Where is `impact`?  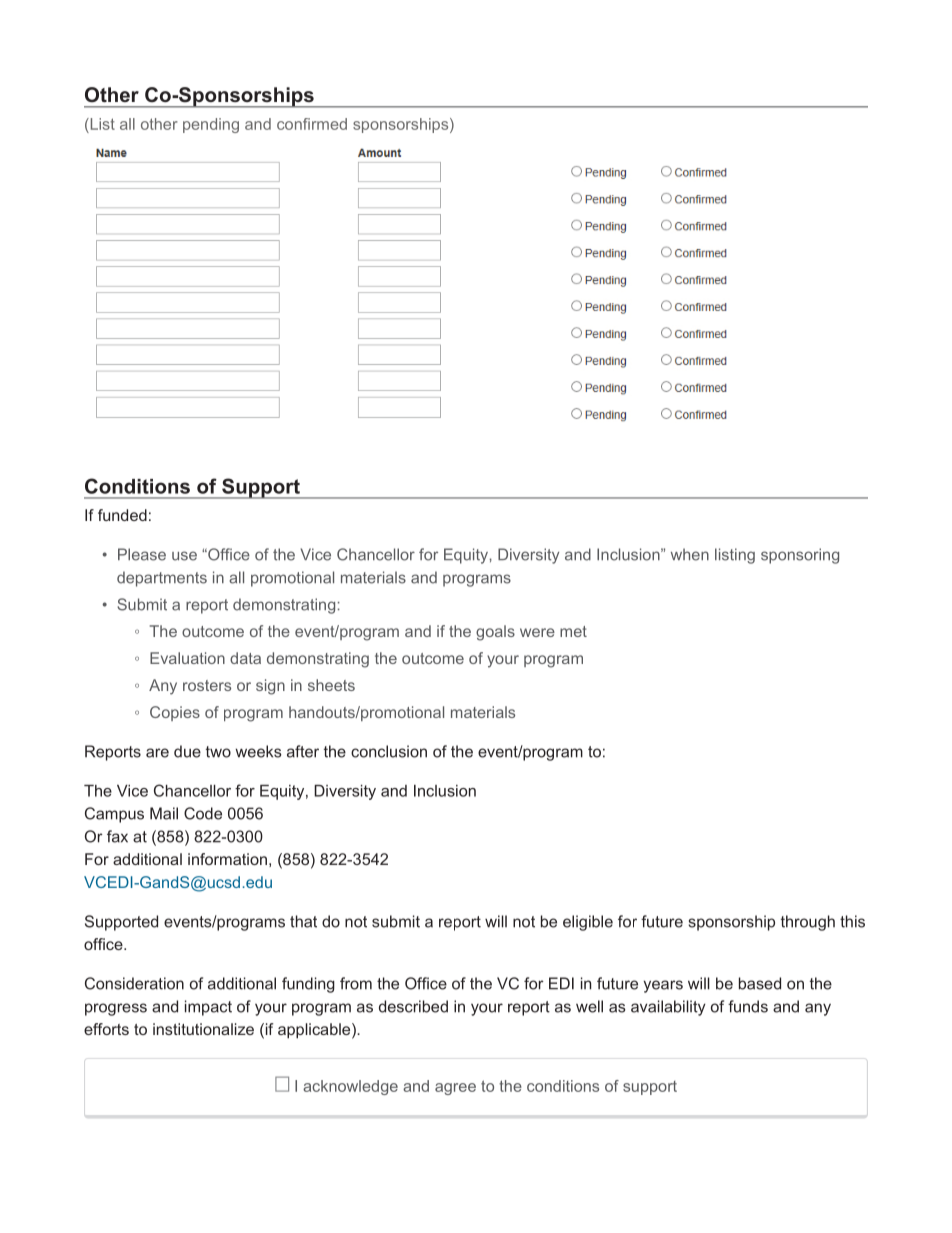 impact is located at coordinates (208, 1008).
